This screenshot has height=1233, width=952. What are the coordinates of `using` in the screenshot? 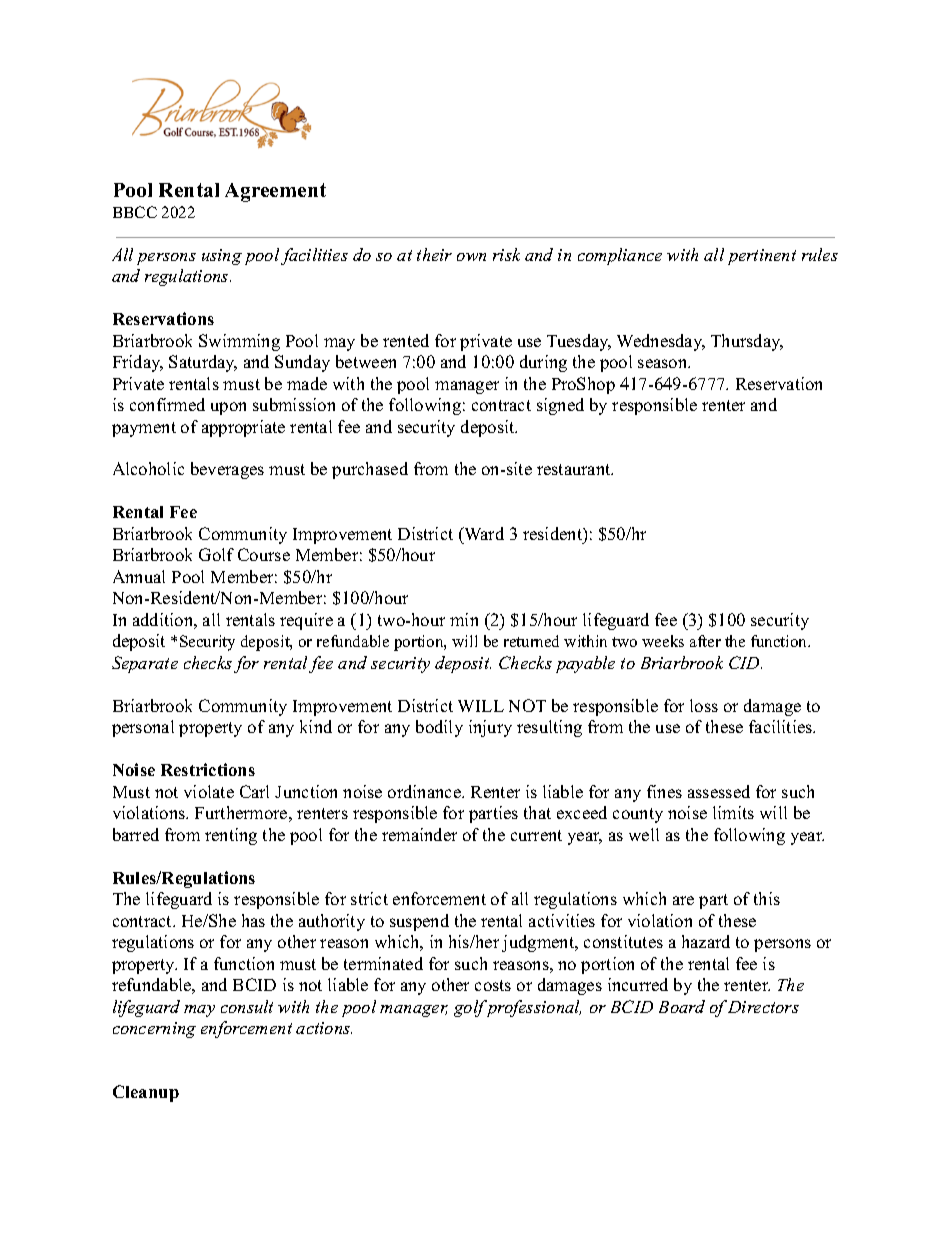 It's located at (222, 257).
